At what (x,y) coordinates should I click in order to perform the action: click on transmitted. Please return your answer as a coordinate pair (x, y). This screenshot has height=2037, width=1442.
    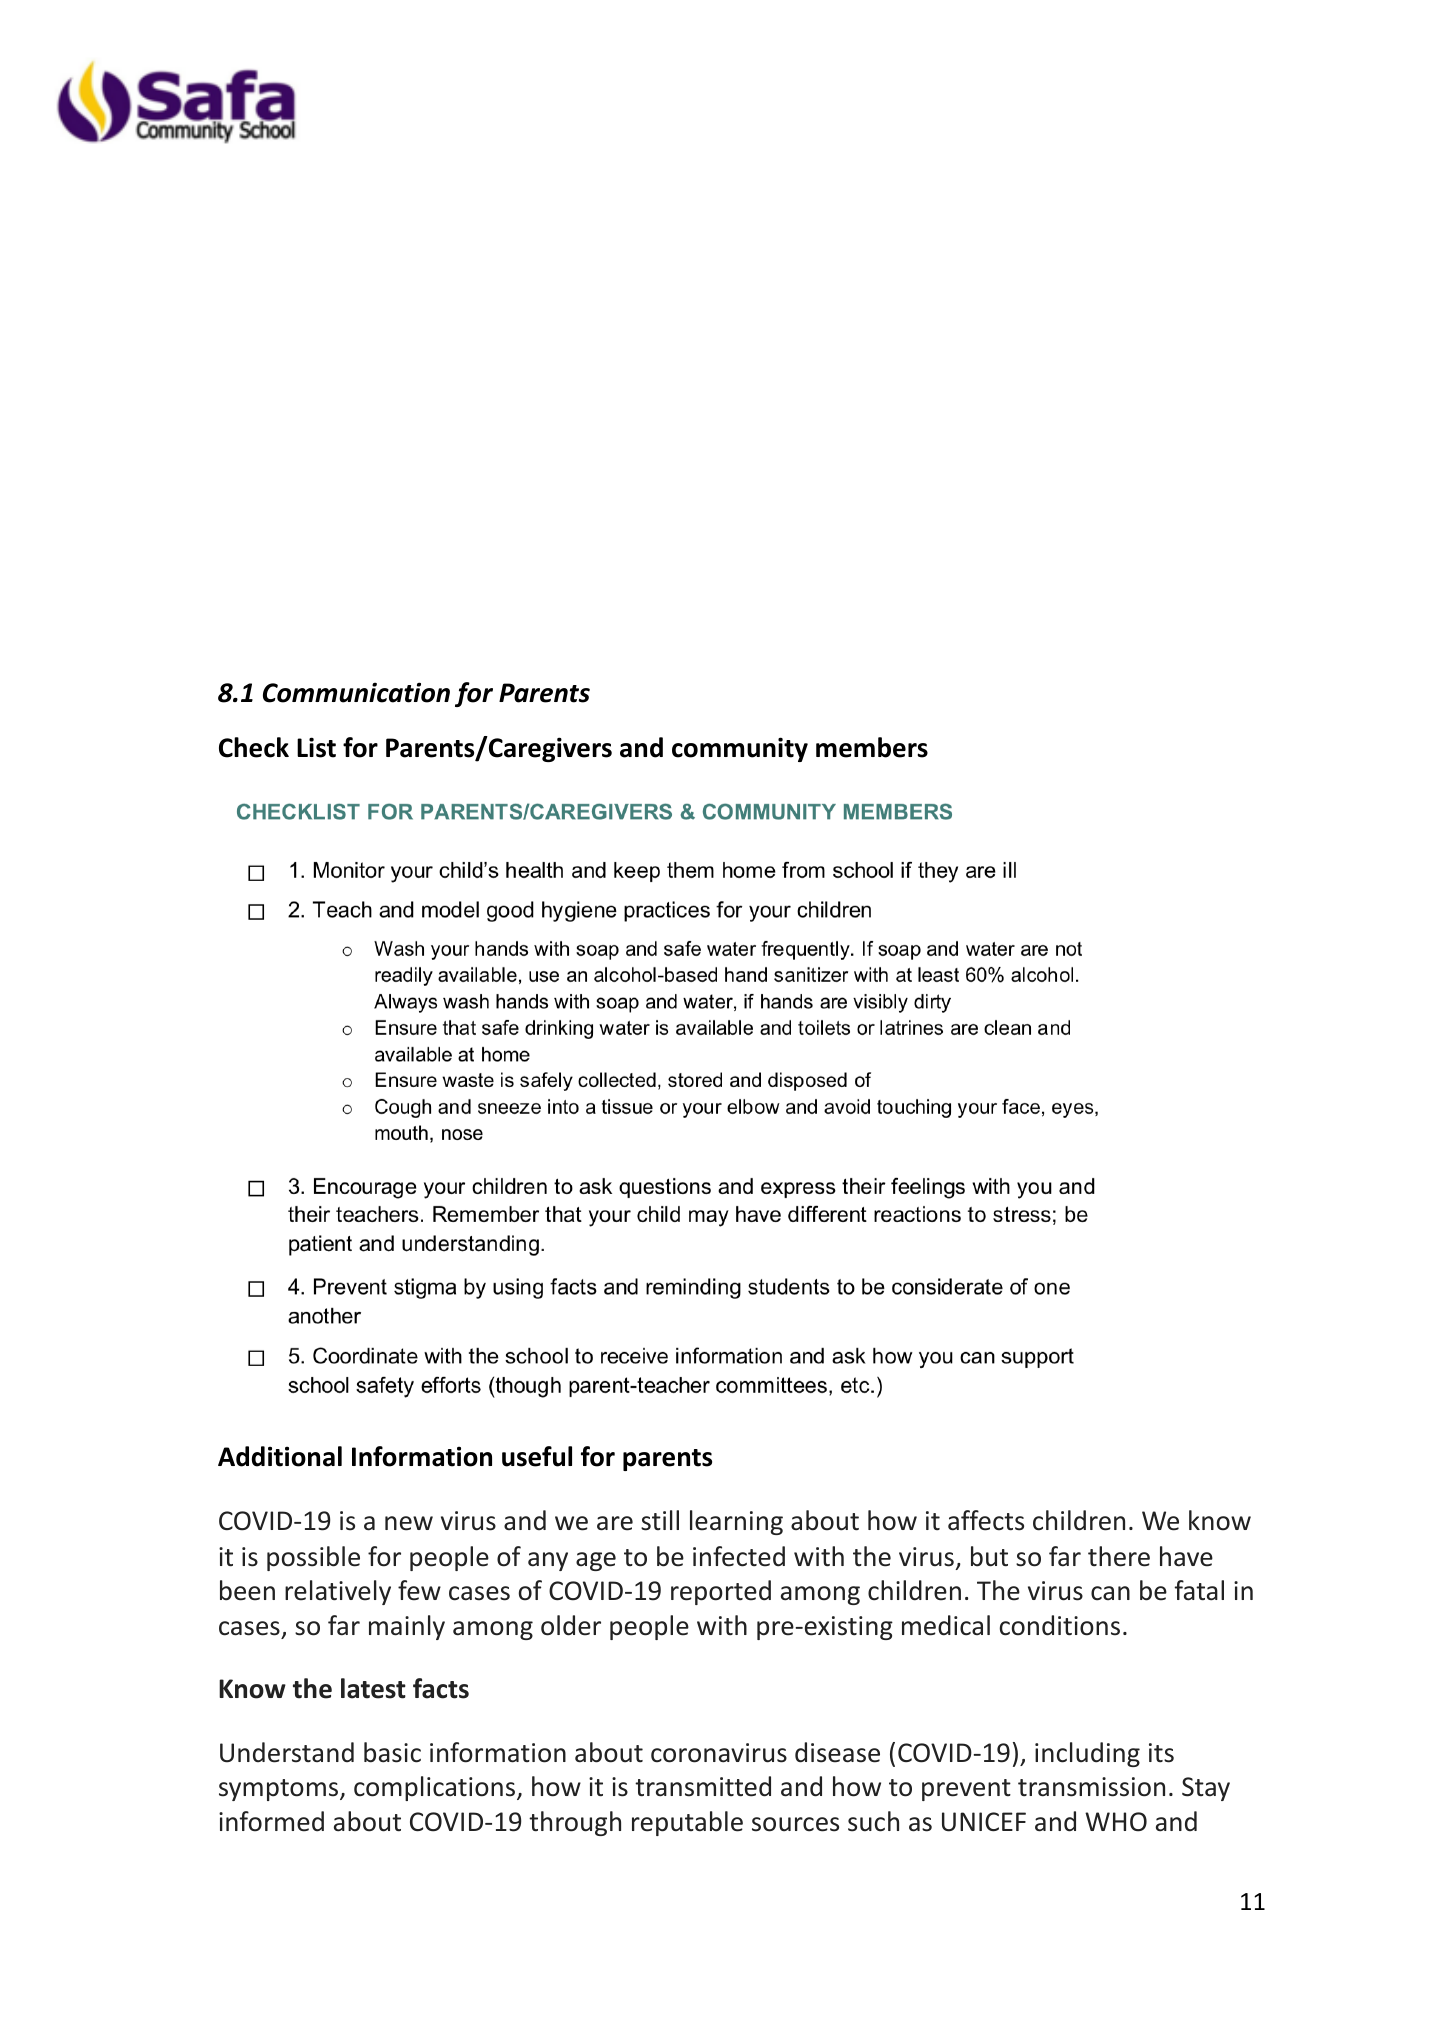
    Looking at the image, I should click on (703, 1786).
